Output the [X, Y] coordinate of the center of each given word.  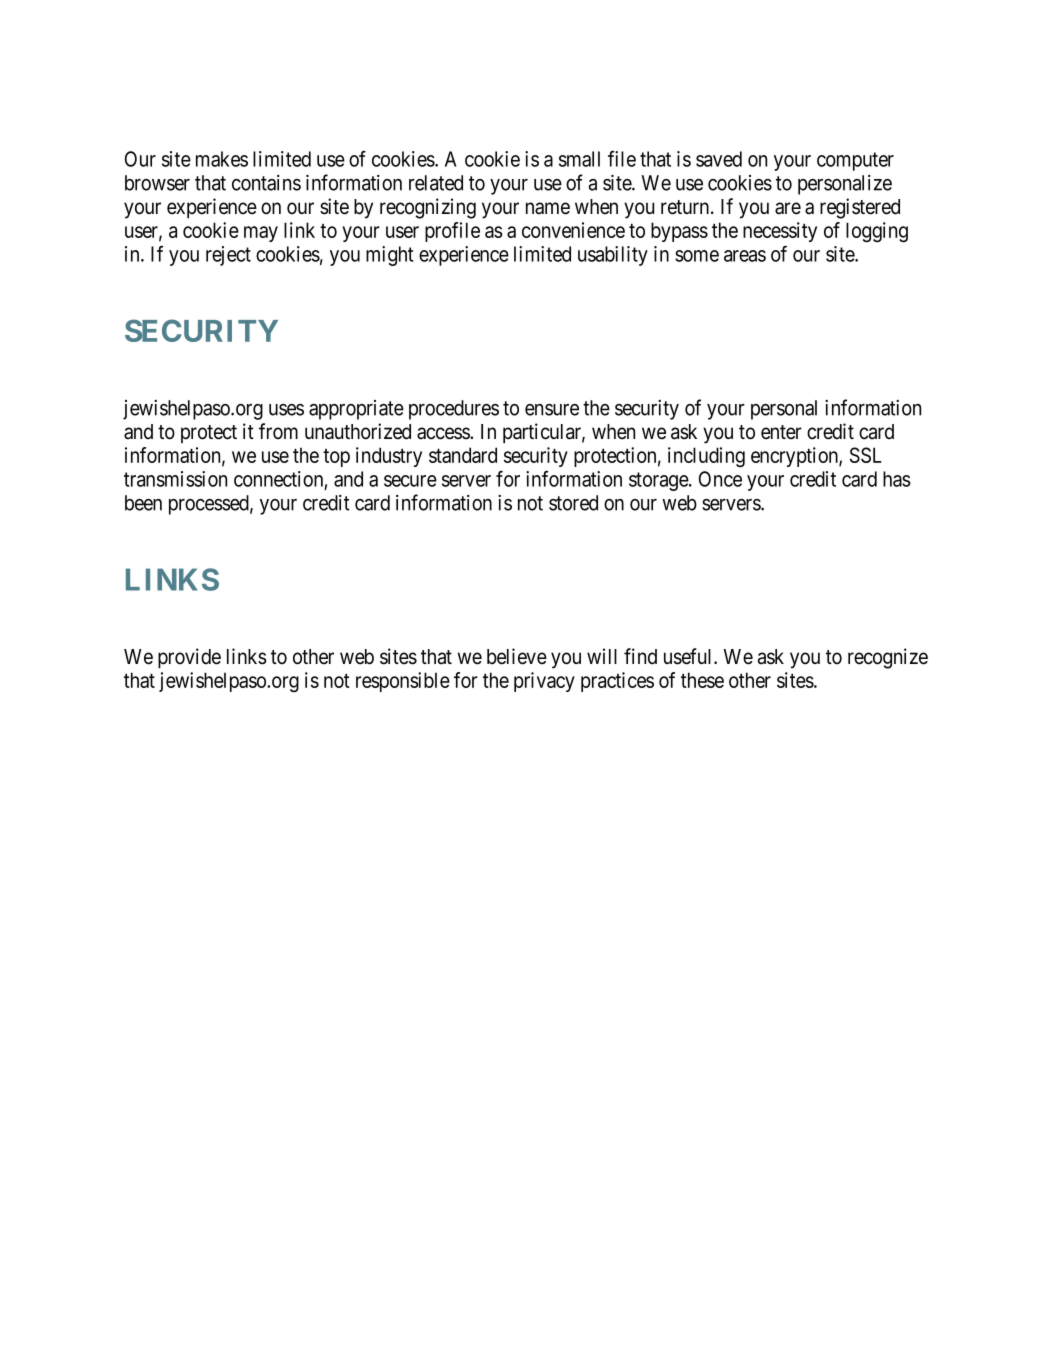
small [579, 159]
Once [720, 479]
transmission [175, 479]
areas [745, 256]
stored [573, 503]
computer [855, 161]
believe [517, 656]
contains [266, 183]
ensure [552, 410]
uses [286, 410]
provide [189, 658]
